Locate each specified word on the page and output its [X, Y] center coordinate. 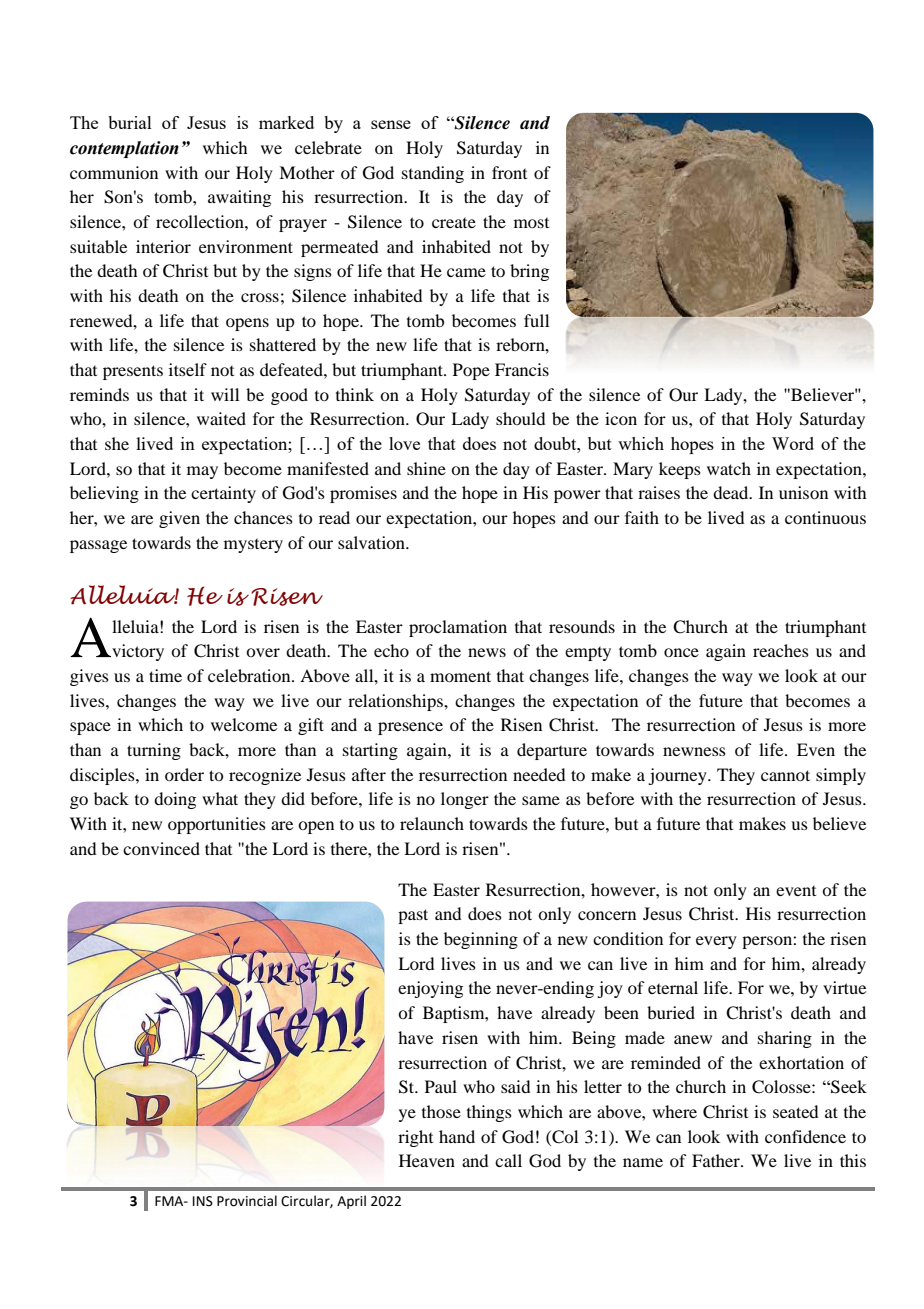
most [531, 223]
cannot [785, 775]
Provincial [247, 1201]
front [509, 172]
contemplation [124, 149]
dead [732, 492]
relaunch [432, 823]
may [202, 472]
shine [426, 468]
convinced [161, 848]
